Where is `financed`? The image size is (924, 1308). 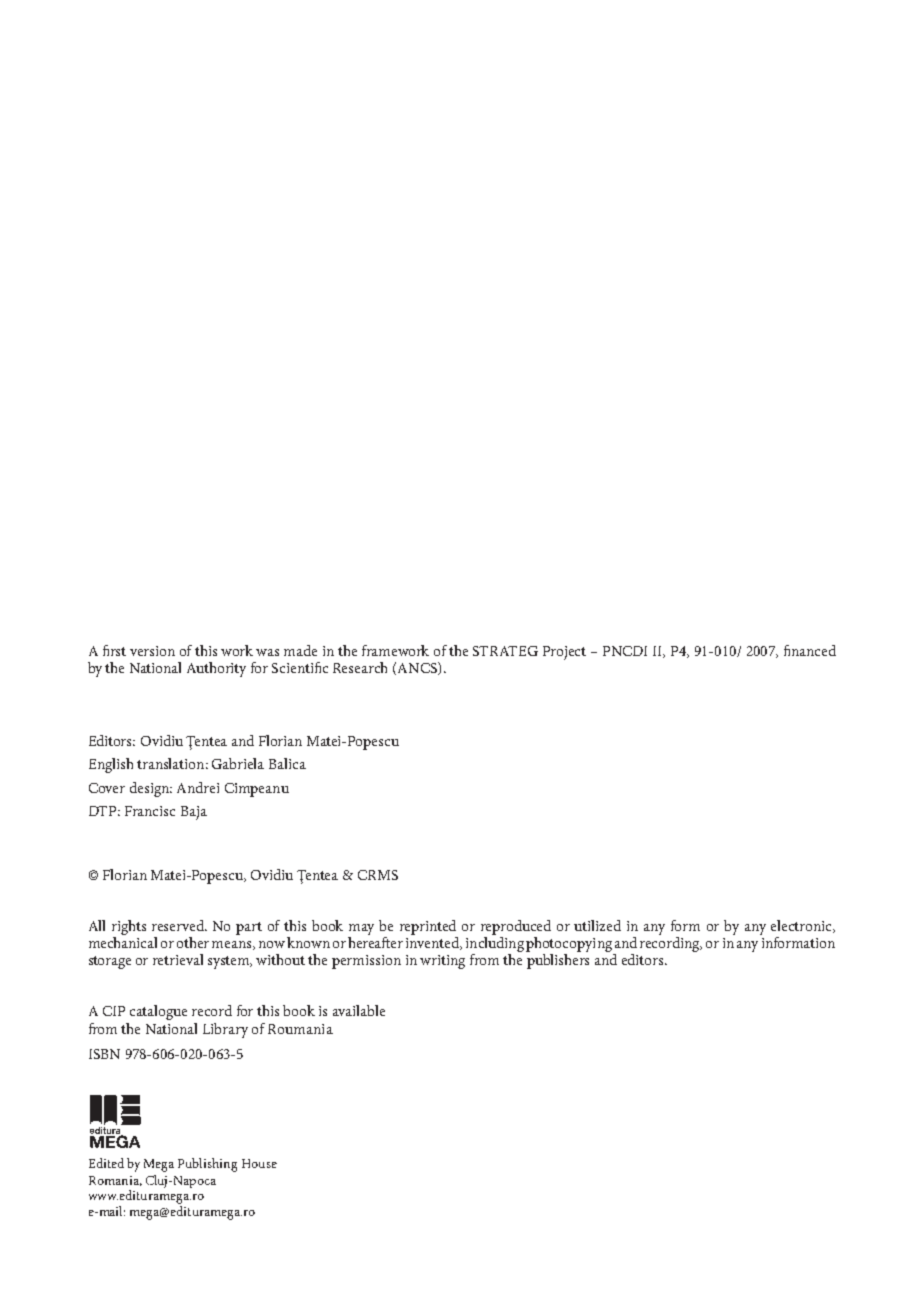
financed is located at coordinates (810, 650).
